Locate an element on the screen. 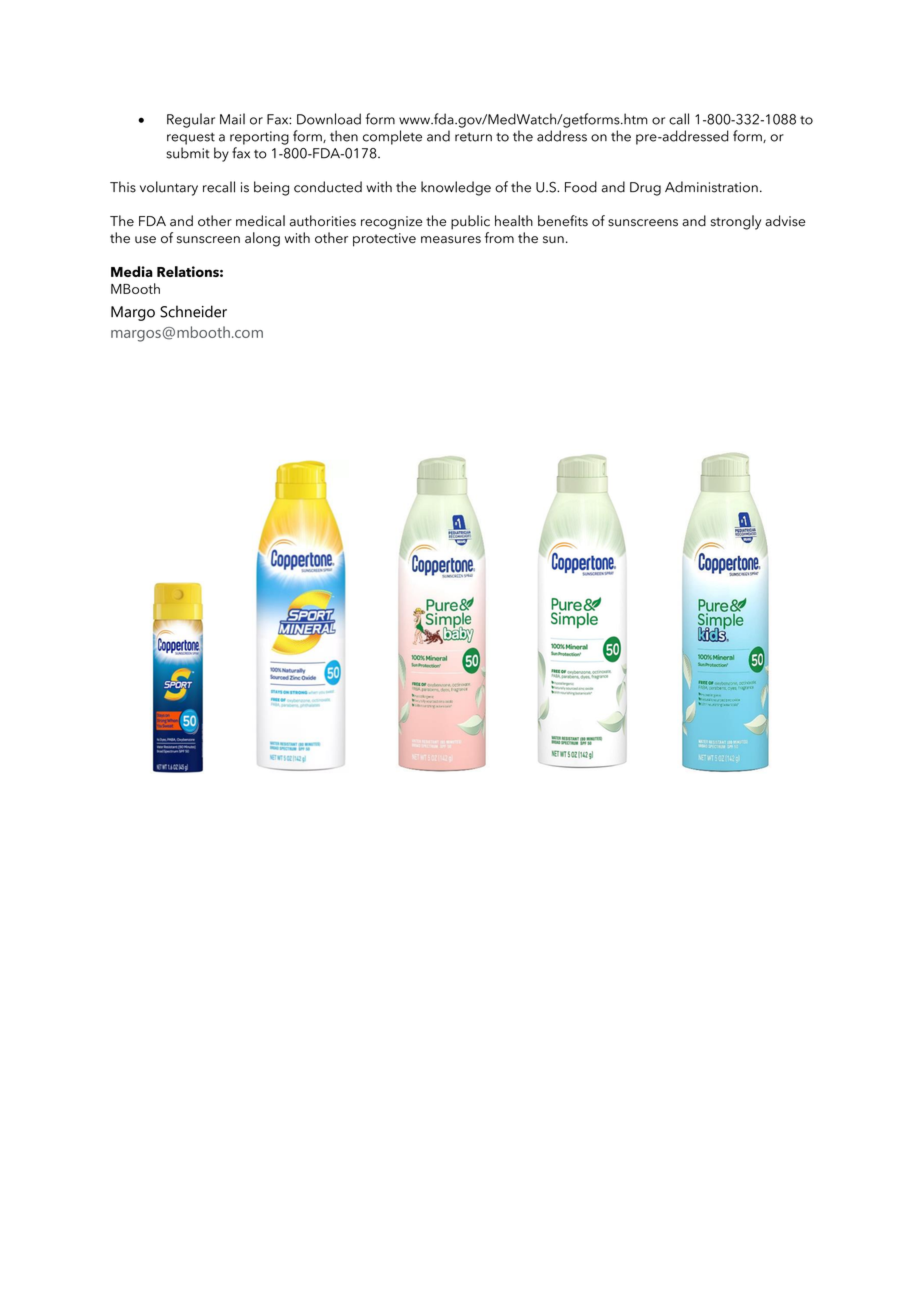  Media is located at coordinates (132, 271).
